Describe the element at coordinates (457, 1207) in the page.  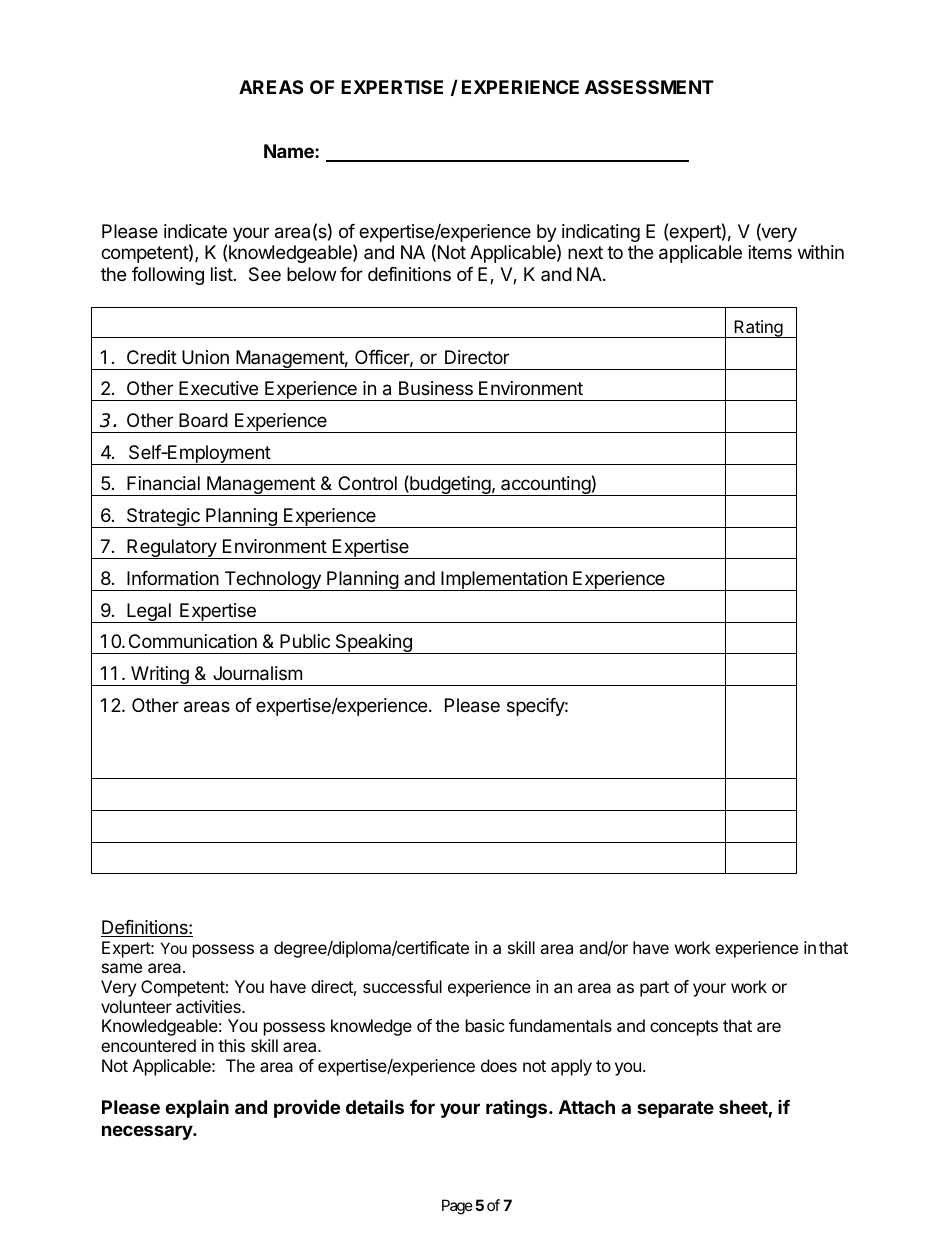
I see `Page` at that location.
